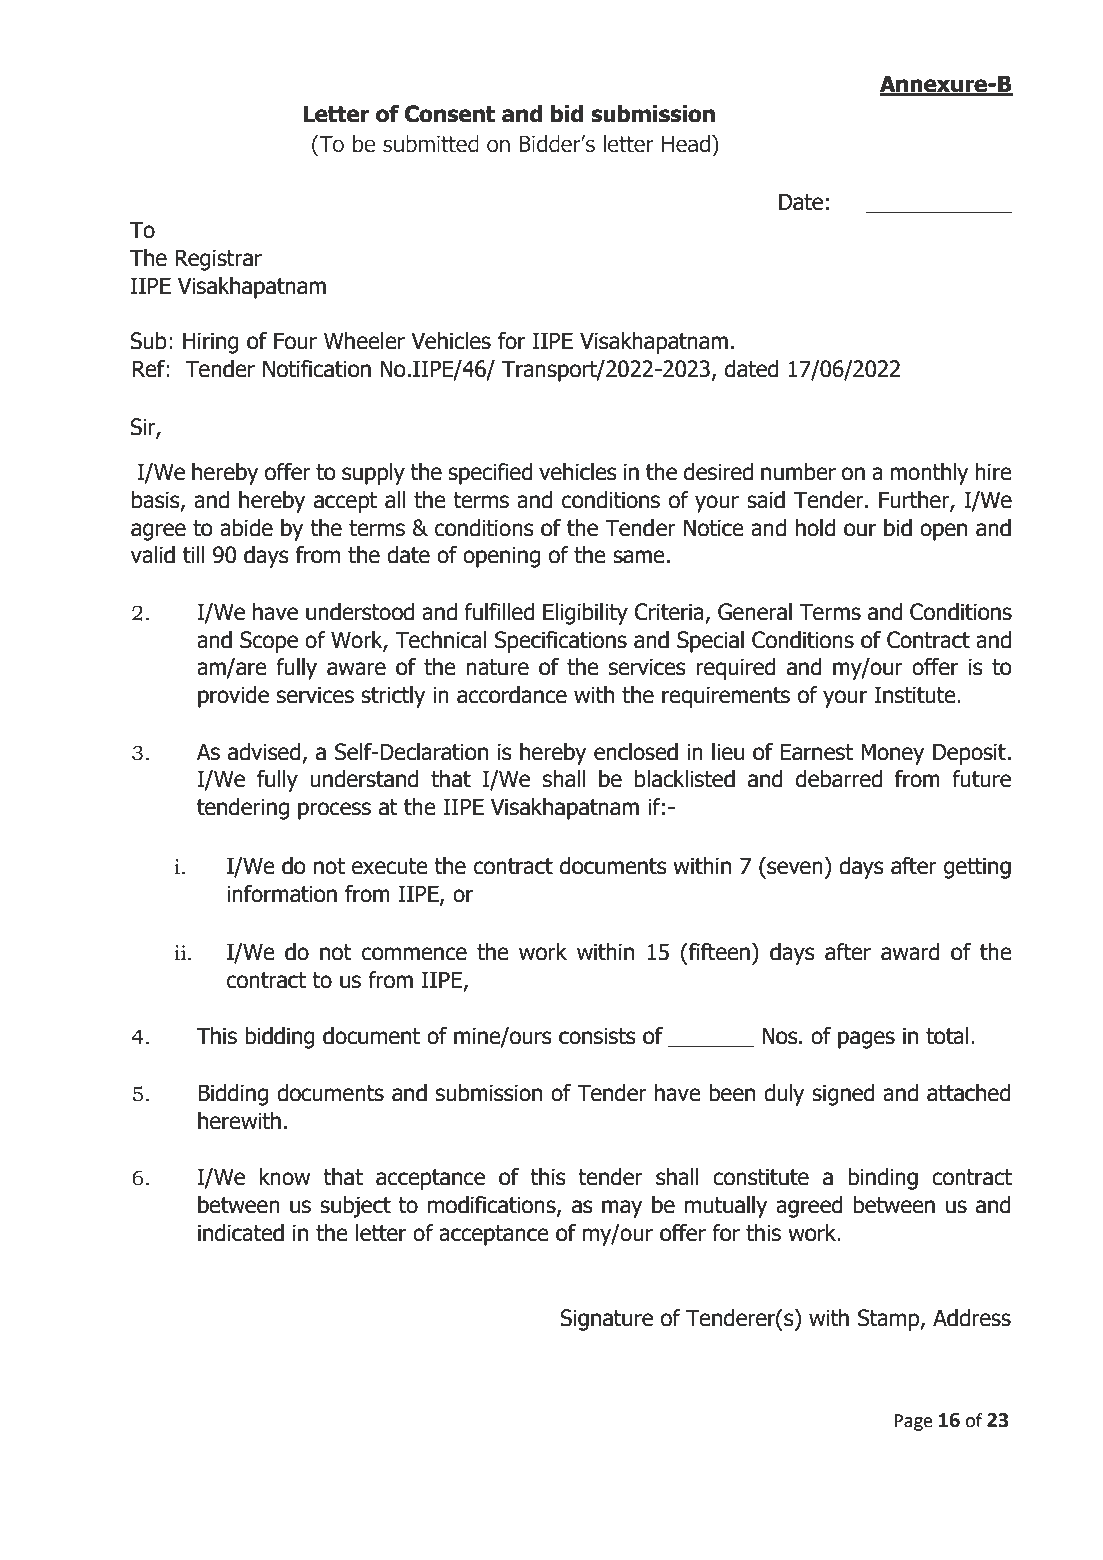 Image resolution: width=1103 pixels, height=1560 pixels. What do you see at coordinates (241, 1233) in the page?
I see `indicated` at bounding box center [241, 1233].
